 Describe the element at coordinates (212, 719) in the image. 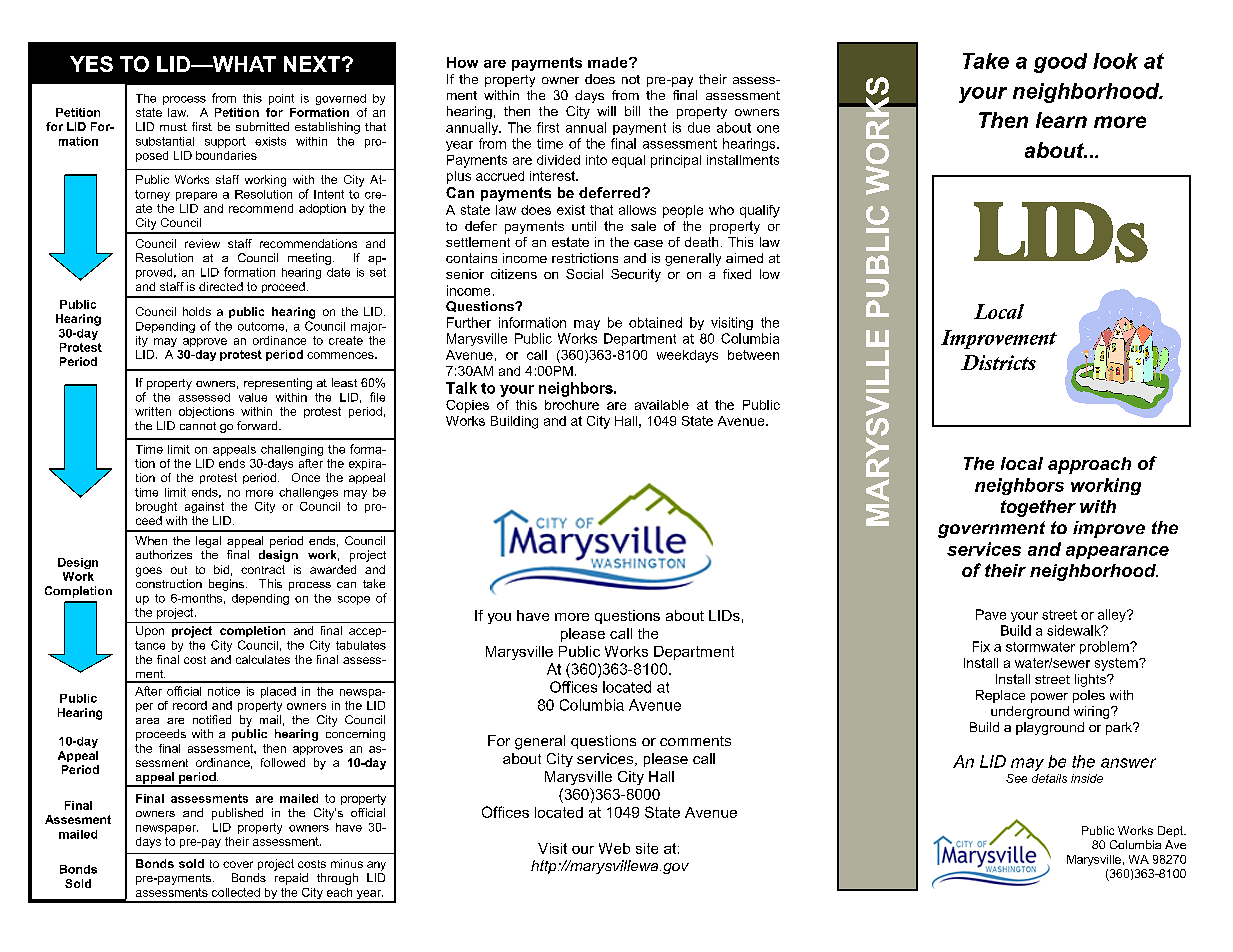

I see `notified` at that location.
